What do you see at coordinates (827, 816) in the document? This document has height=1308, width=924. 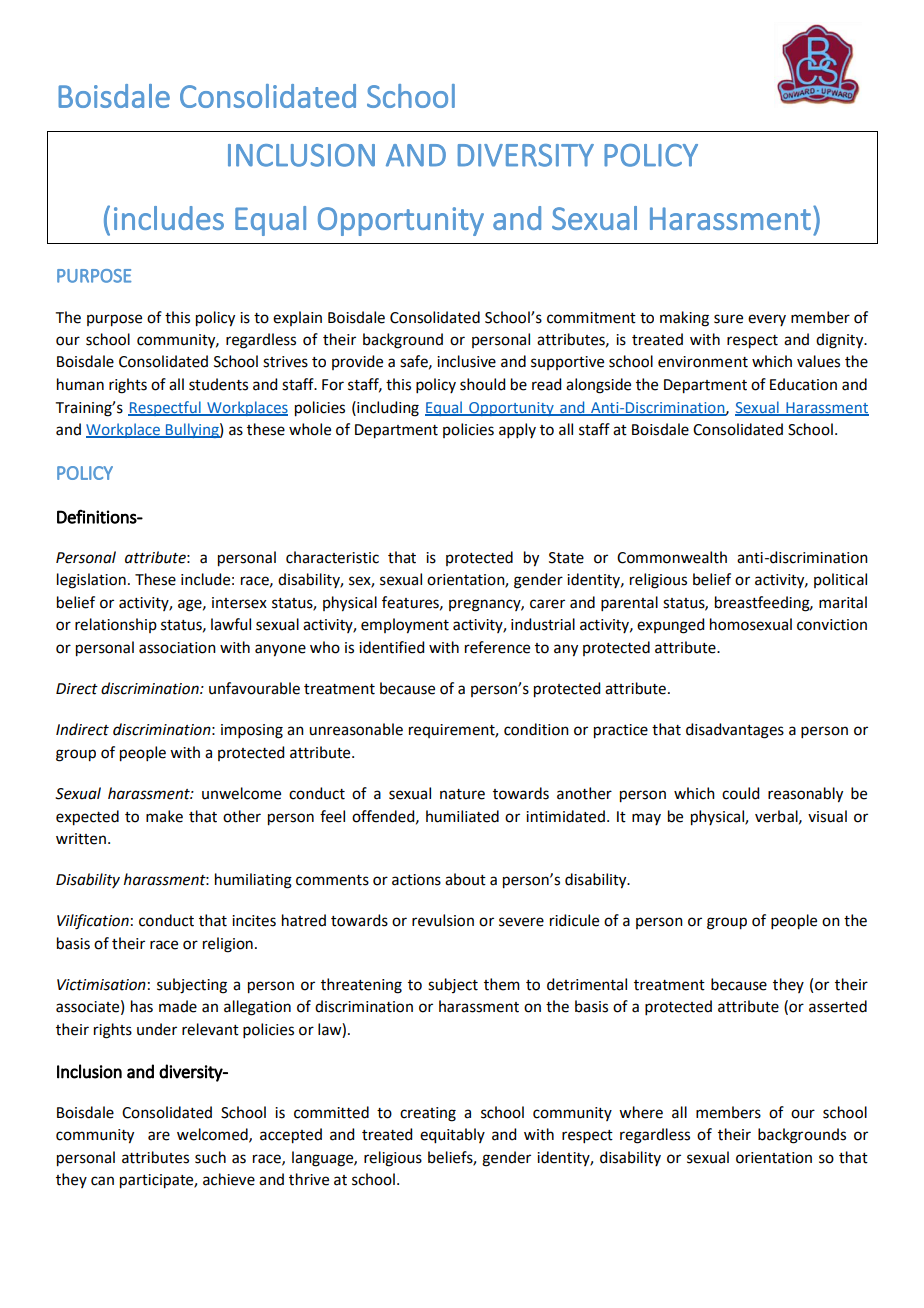 I see `visual` at bounding box center [827, 816].
